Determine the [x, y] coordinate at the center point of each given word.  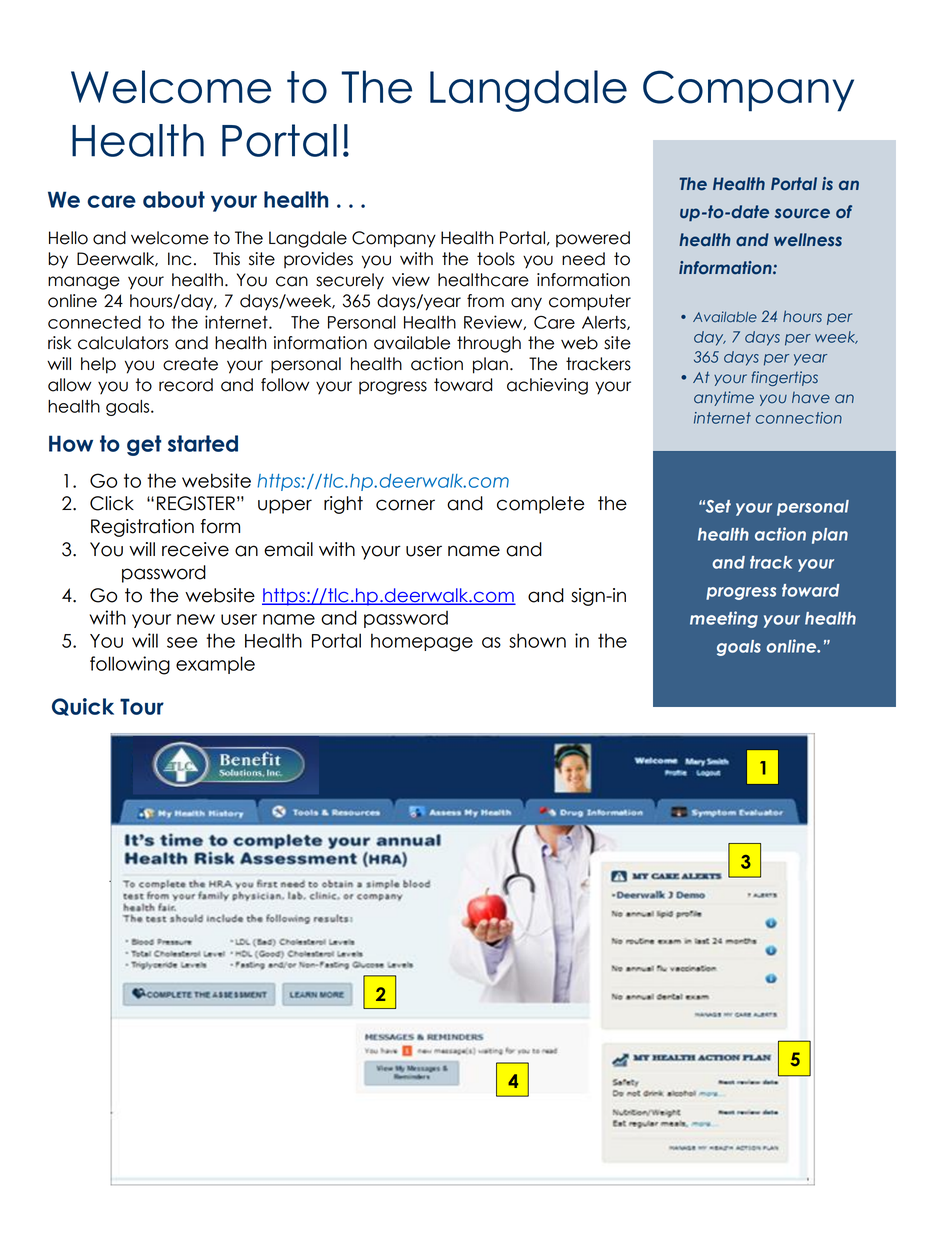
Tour [142, 706]
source [802, 213]
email [288, 549]
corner [405, 505]
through [489, 344]
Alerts [605, 323]
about [174, 199]
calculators [123, 343]
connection [799, 418]
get [144, 445]
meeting [724, 619]
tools [496, 259]
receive [195, 549]
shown [537, 640]
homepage [422, 642]
